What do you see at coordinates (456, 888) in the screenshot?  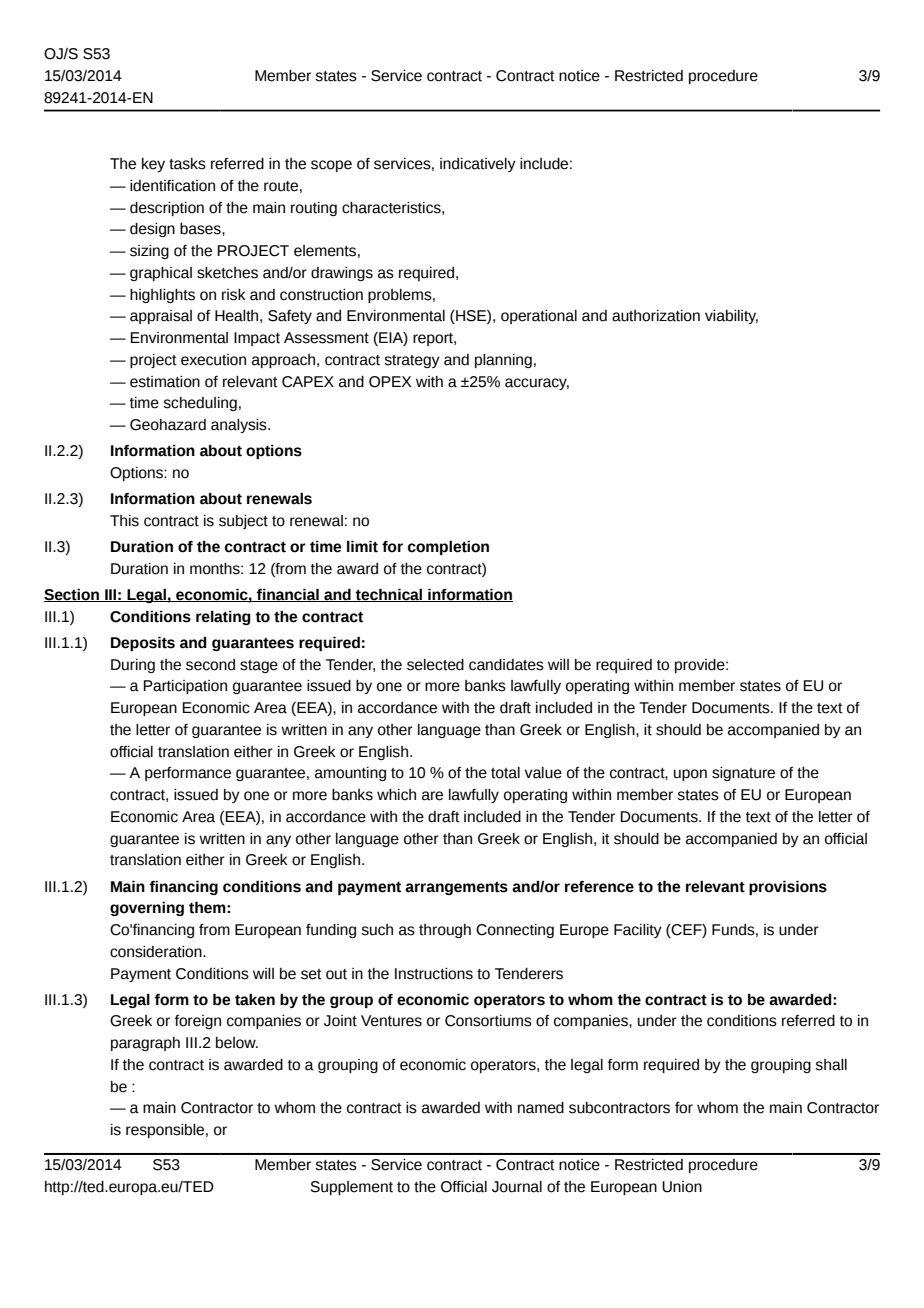 I see `arrangements` at bounding box center [456, 888].
